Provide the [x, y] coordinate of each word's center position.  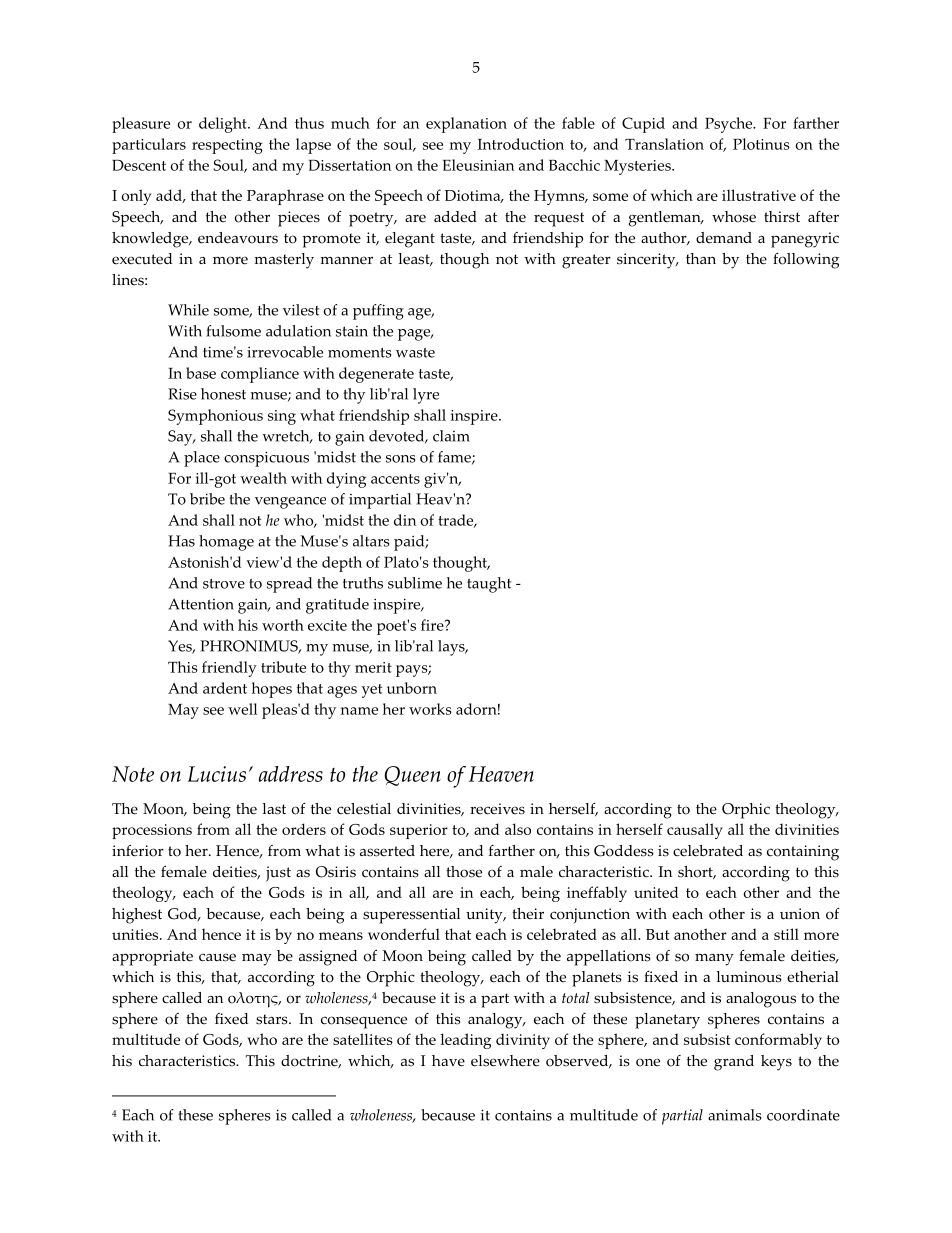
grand [734, 1063]
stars [273, 1019]
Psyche [730, 125]
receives [497, 809]
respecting [227, 146]
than [701, 258]
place [202, 459]
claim [451, 436]
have [448, 1061]
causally [695, 831]
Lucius [217, 774]
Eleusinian [478, 165]
